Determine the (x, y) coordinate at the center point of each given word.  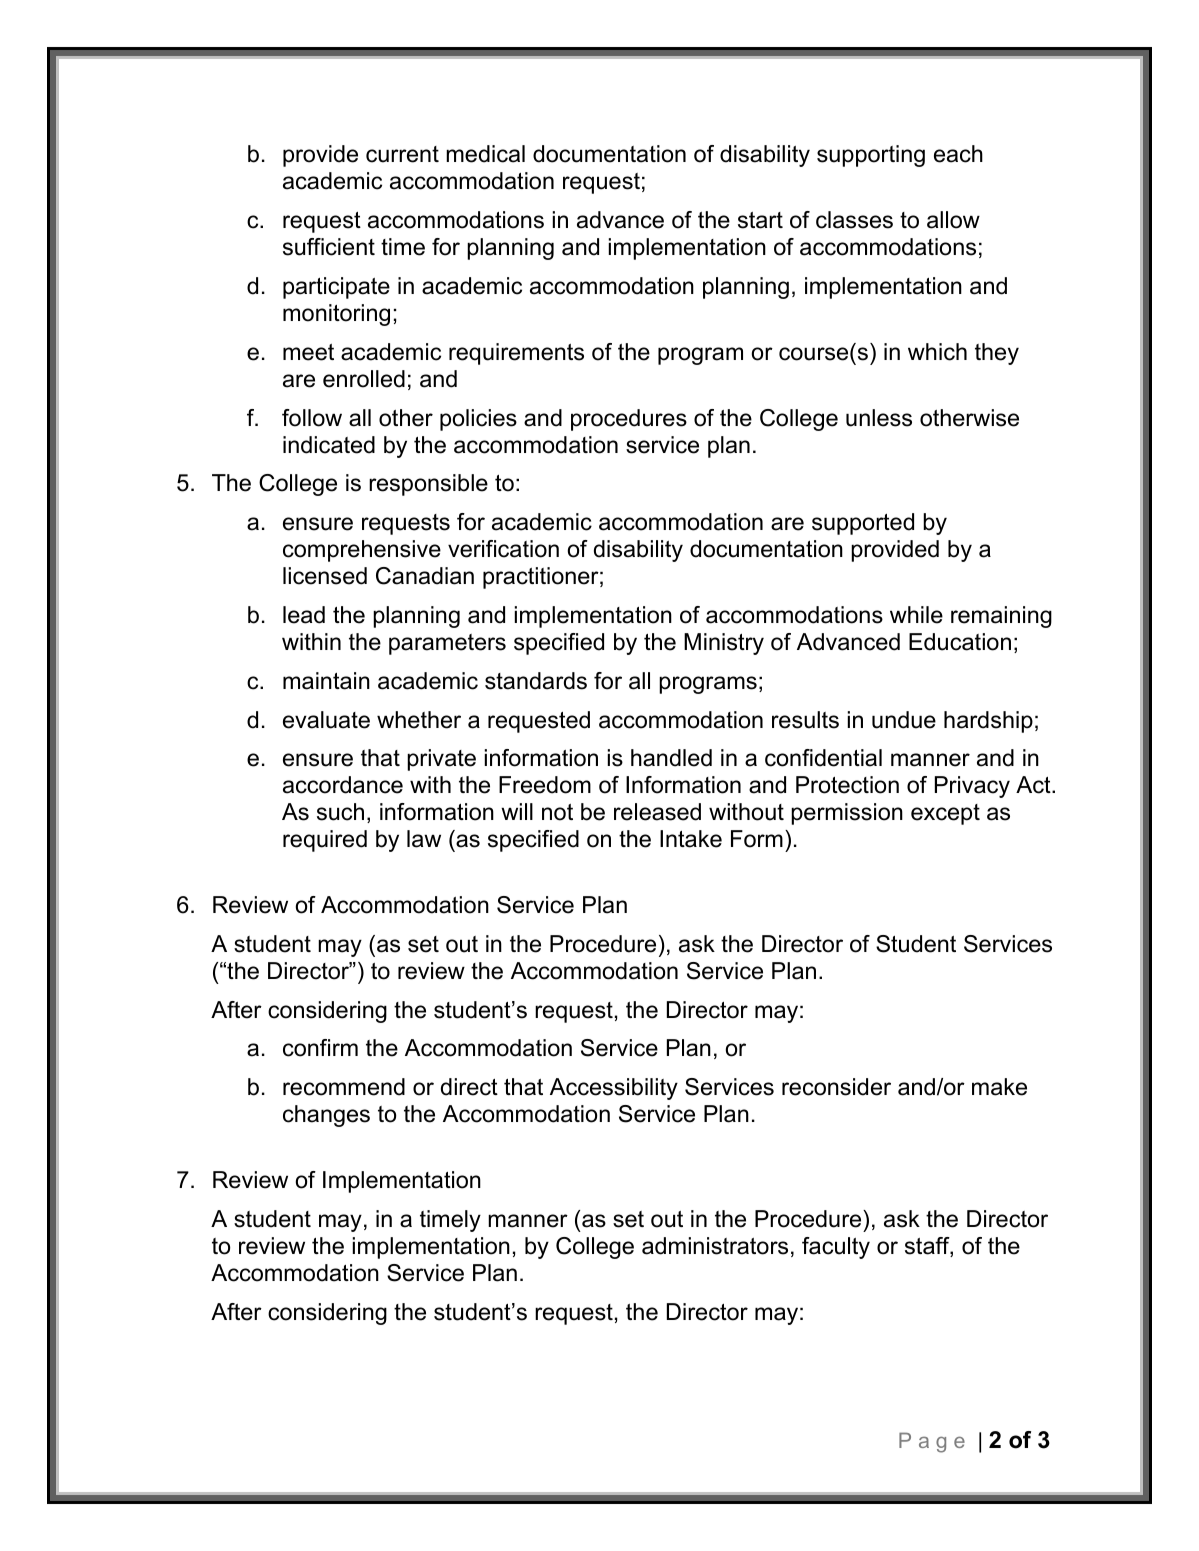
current (402, 154)
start (760, 220)
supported (863, 524)
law (424, 839)
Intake (691, 839)
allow (953, 220)
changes (326, 1116)
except (945, 814)
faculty (836, 1248)
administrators (715, 1246)
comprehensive (362, 551)
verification (503, 549)
